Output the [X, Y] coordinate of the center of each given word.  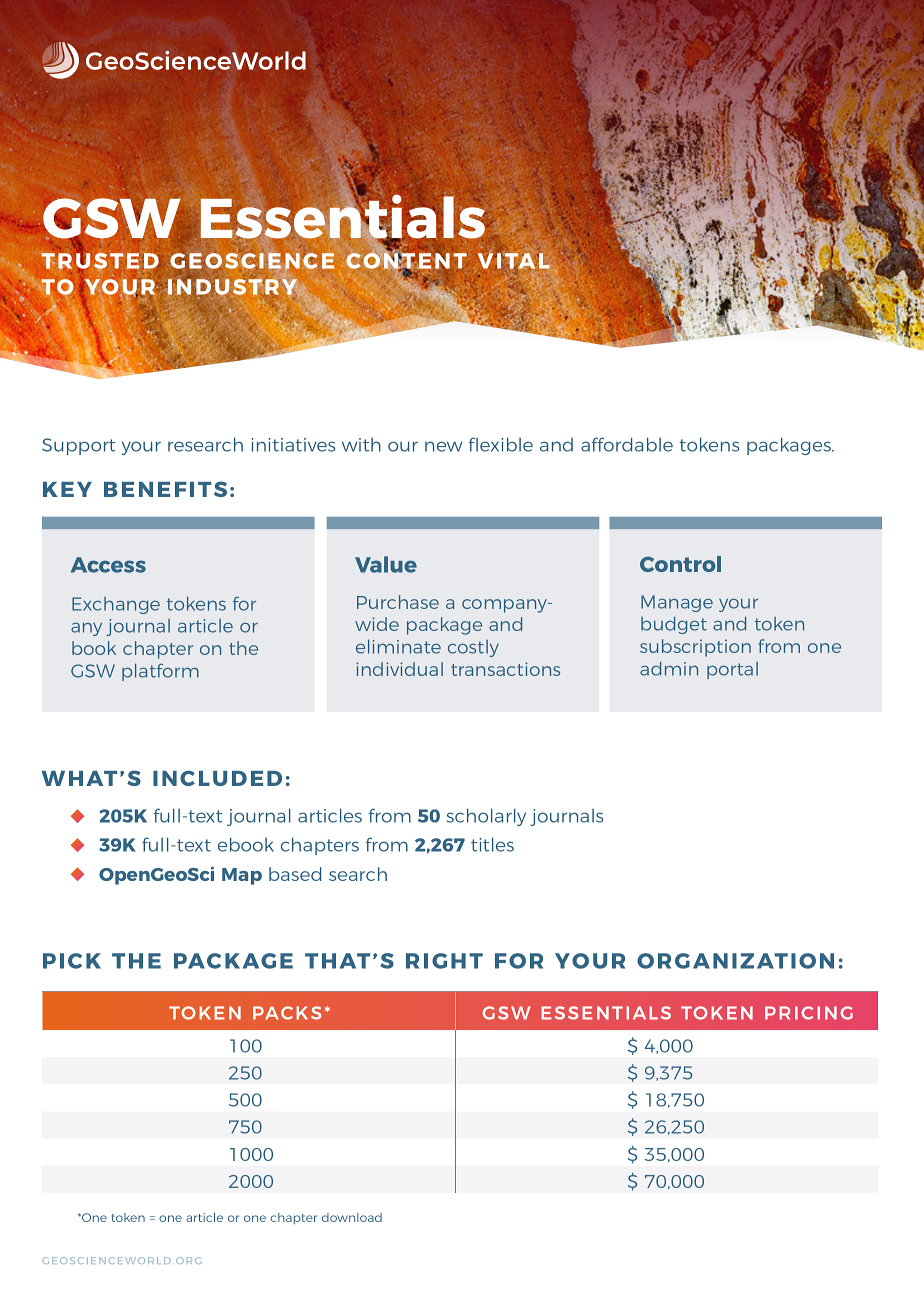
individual [399, 669]
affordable [627, 444]
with [361, 445]
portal [732, 670]
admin [669, 669]
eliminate [398, 647]
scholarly [486, 817]
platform [160, 672]
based [295, 874]
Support [78, 446]
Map [242, 876]
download [352, 1217]
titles [492, 844]
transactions [505, 669]
